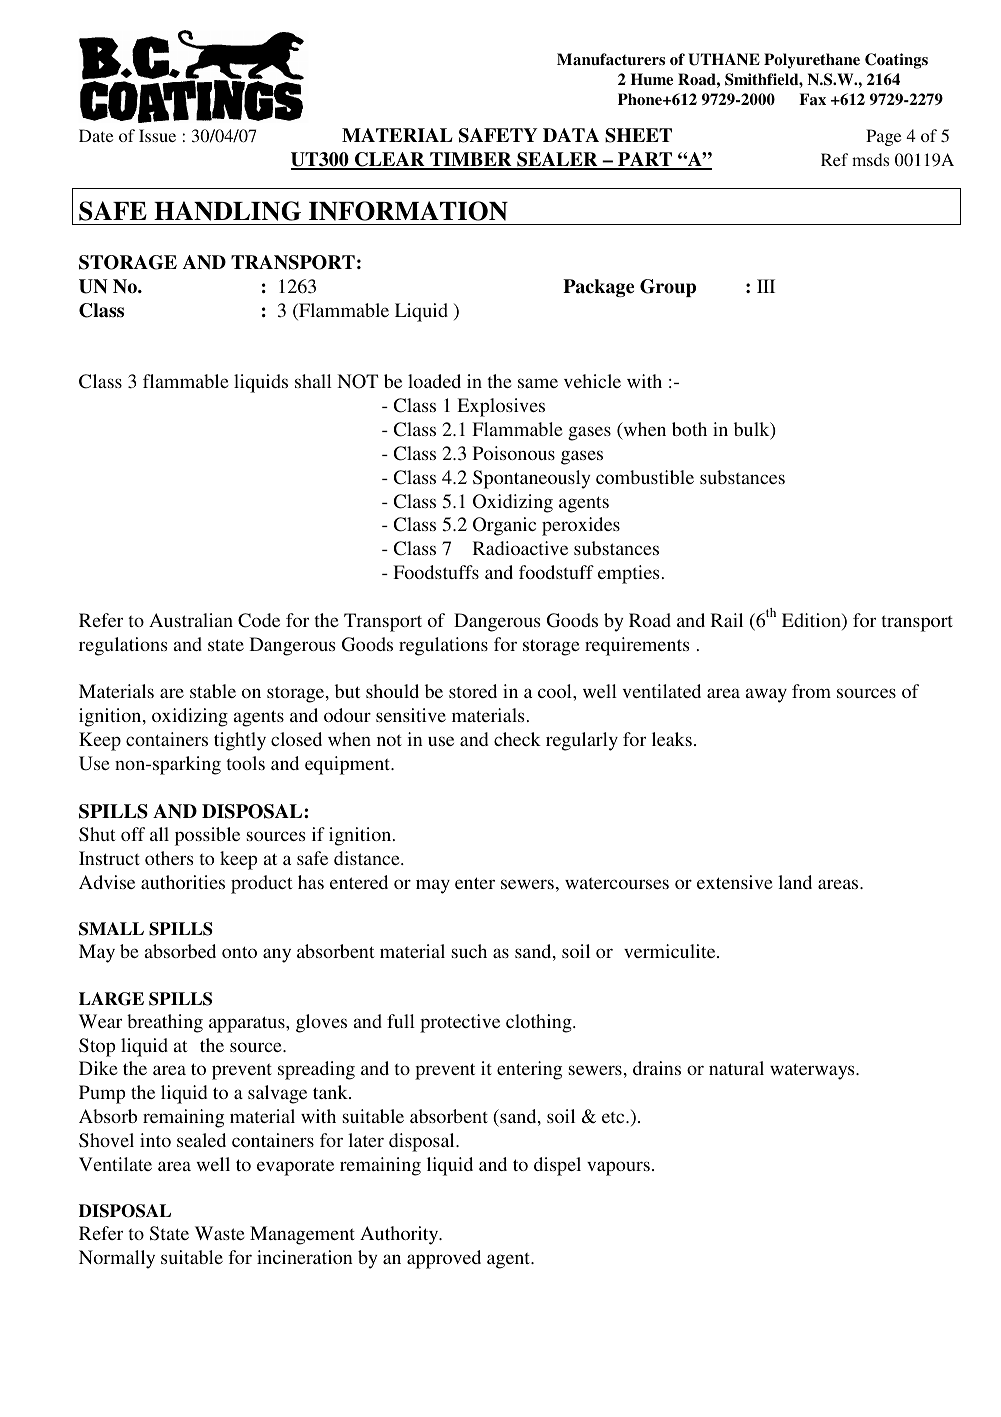 This screenshot has width=1001, height=1417. Describe the element at coordinates (753, 430) in the screenshot. I see `bulk` at that location.
